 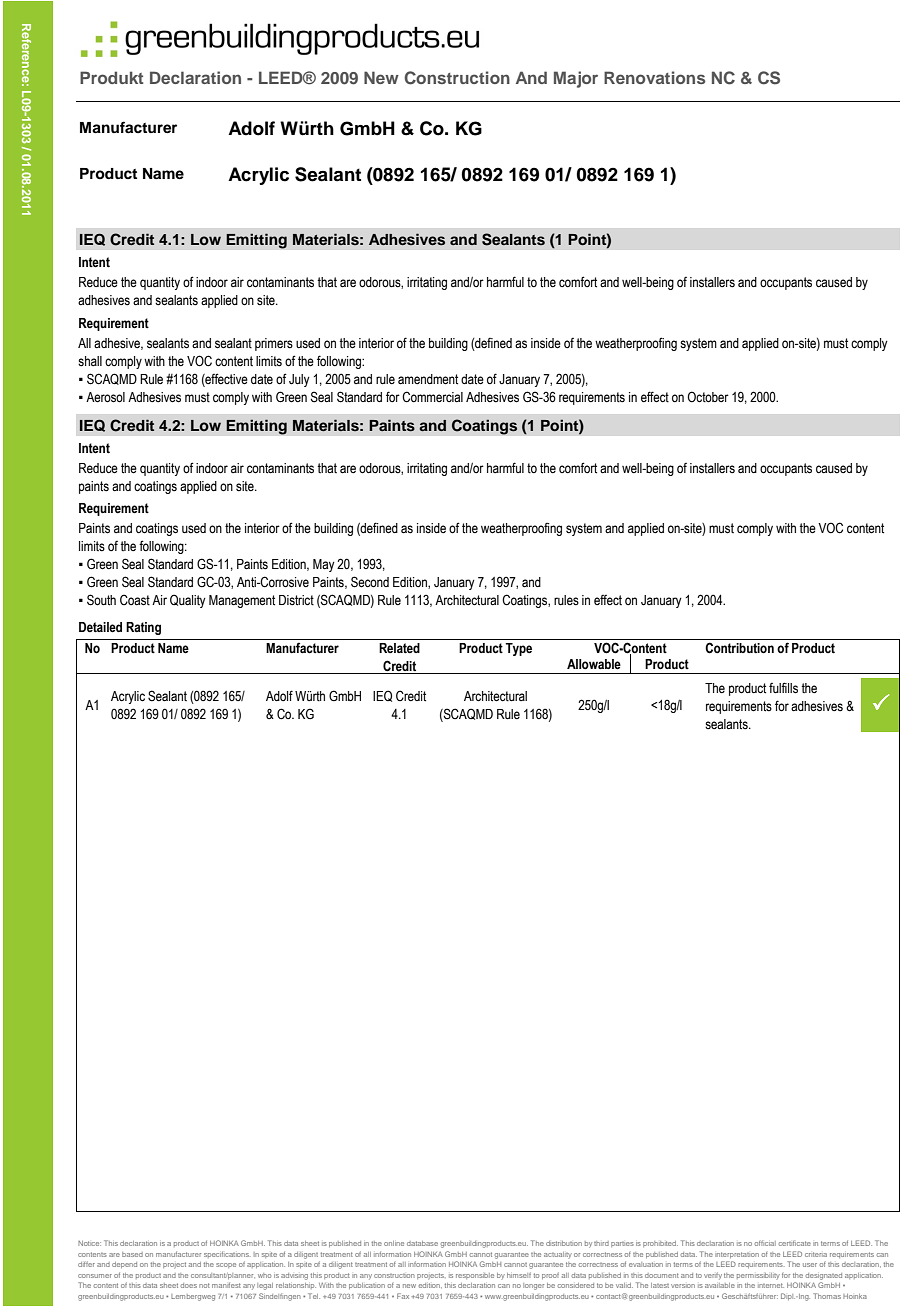 What do you see at coordinates (399, 648) in the page?
I see `Related` at bounding box center [399, 648].
